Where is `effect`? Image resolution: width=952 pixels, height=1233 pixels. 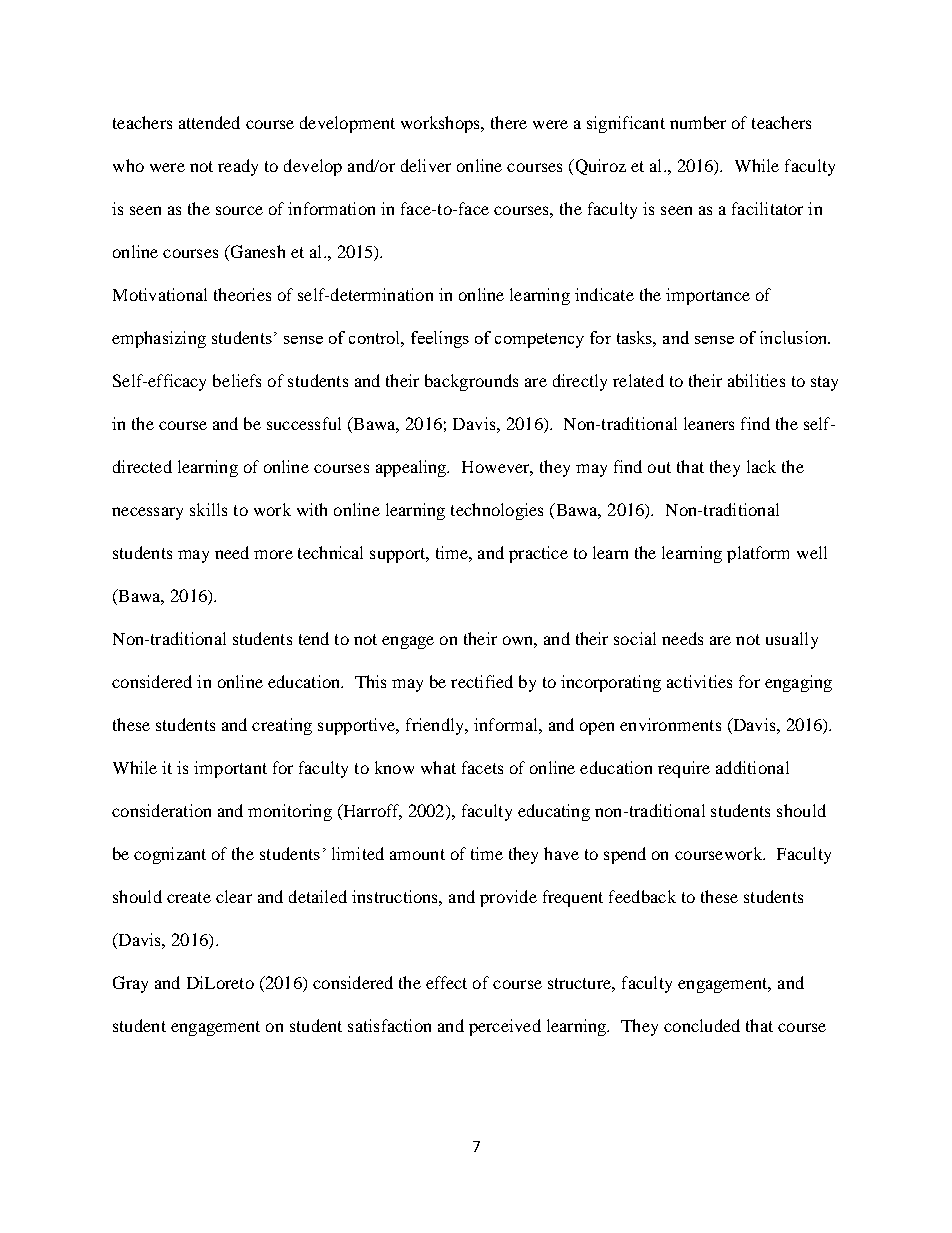
effect is located at coordinates (446, 982).
